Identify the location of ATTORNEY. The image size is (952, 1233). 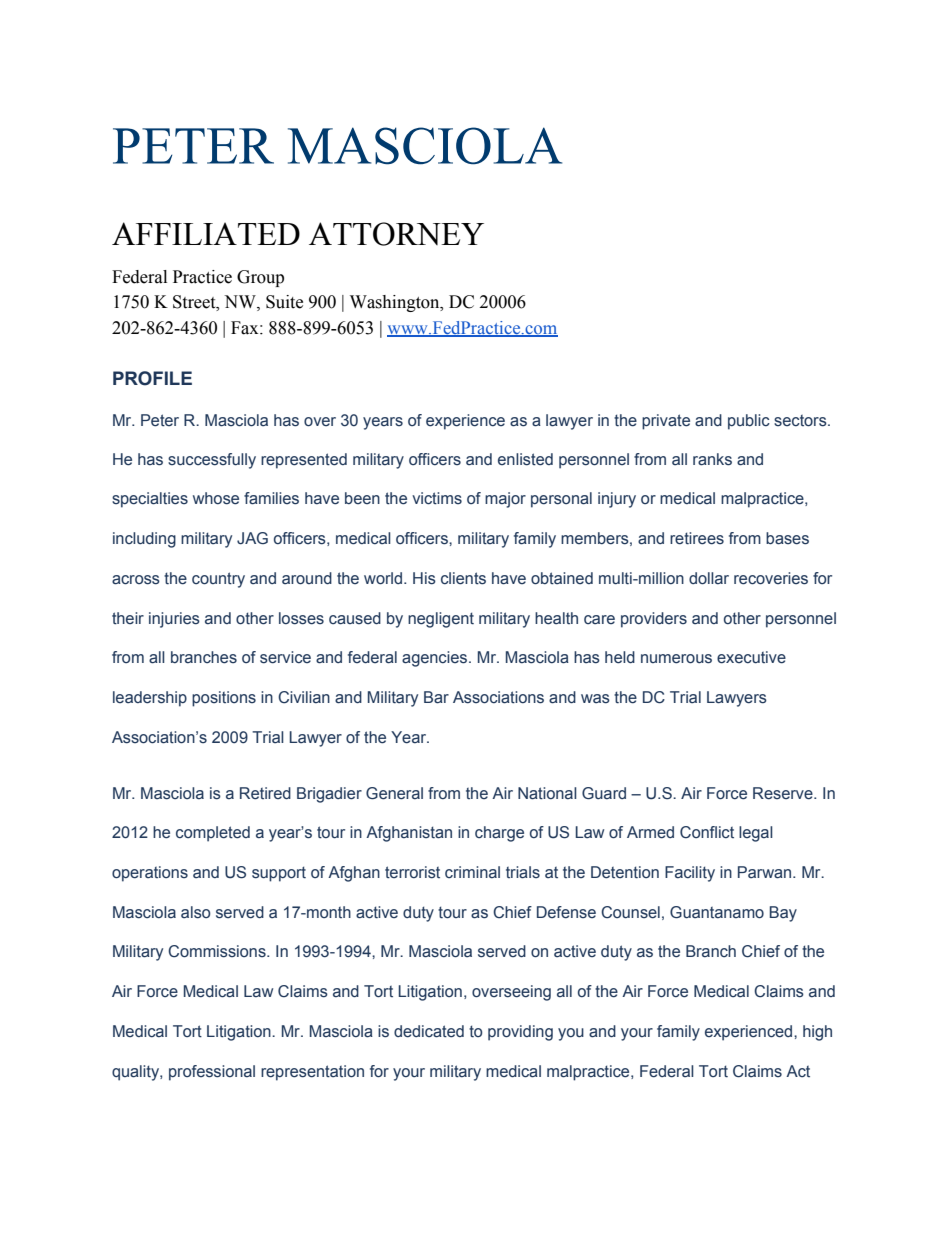
(396, 234).
